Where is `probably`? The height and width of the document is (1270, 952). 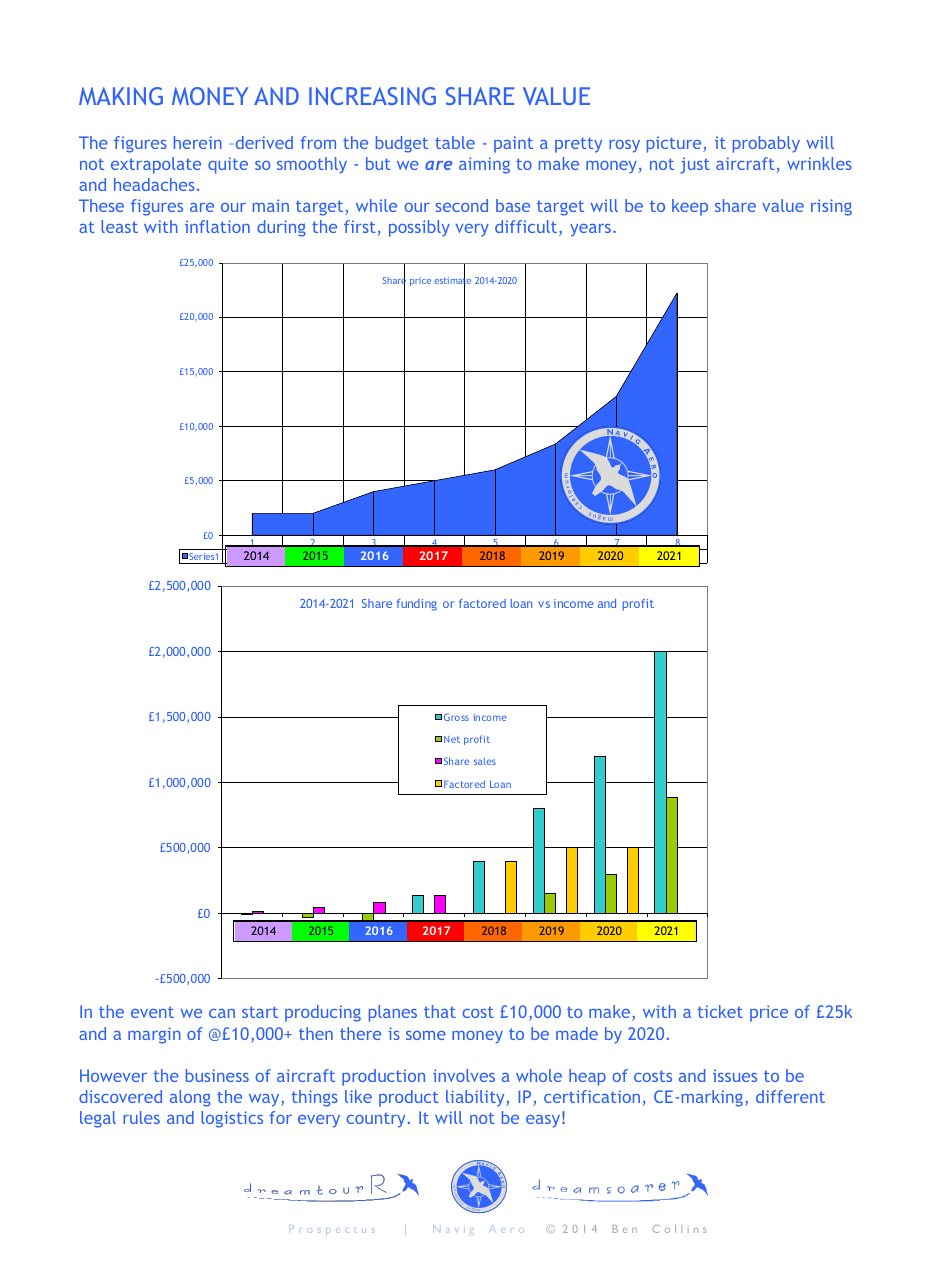 probably is located at coordinates (766, 144).
